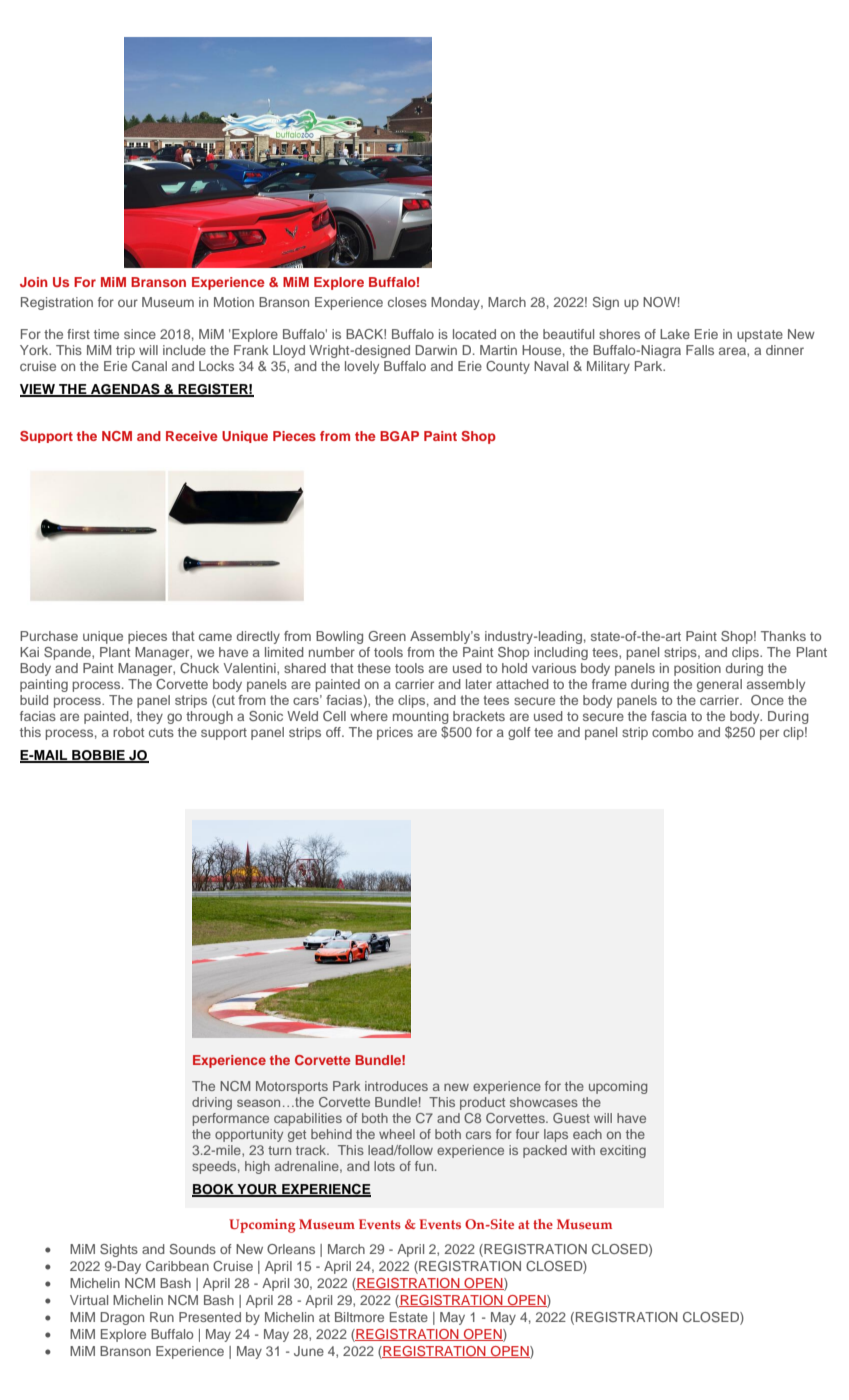 This screenshot has width=849, height=1400. What do you see at coordinates (623, 1151) in the screenshot?
I see `exciting` at bounding box center [623, 1151].
